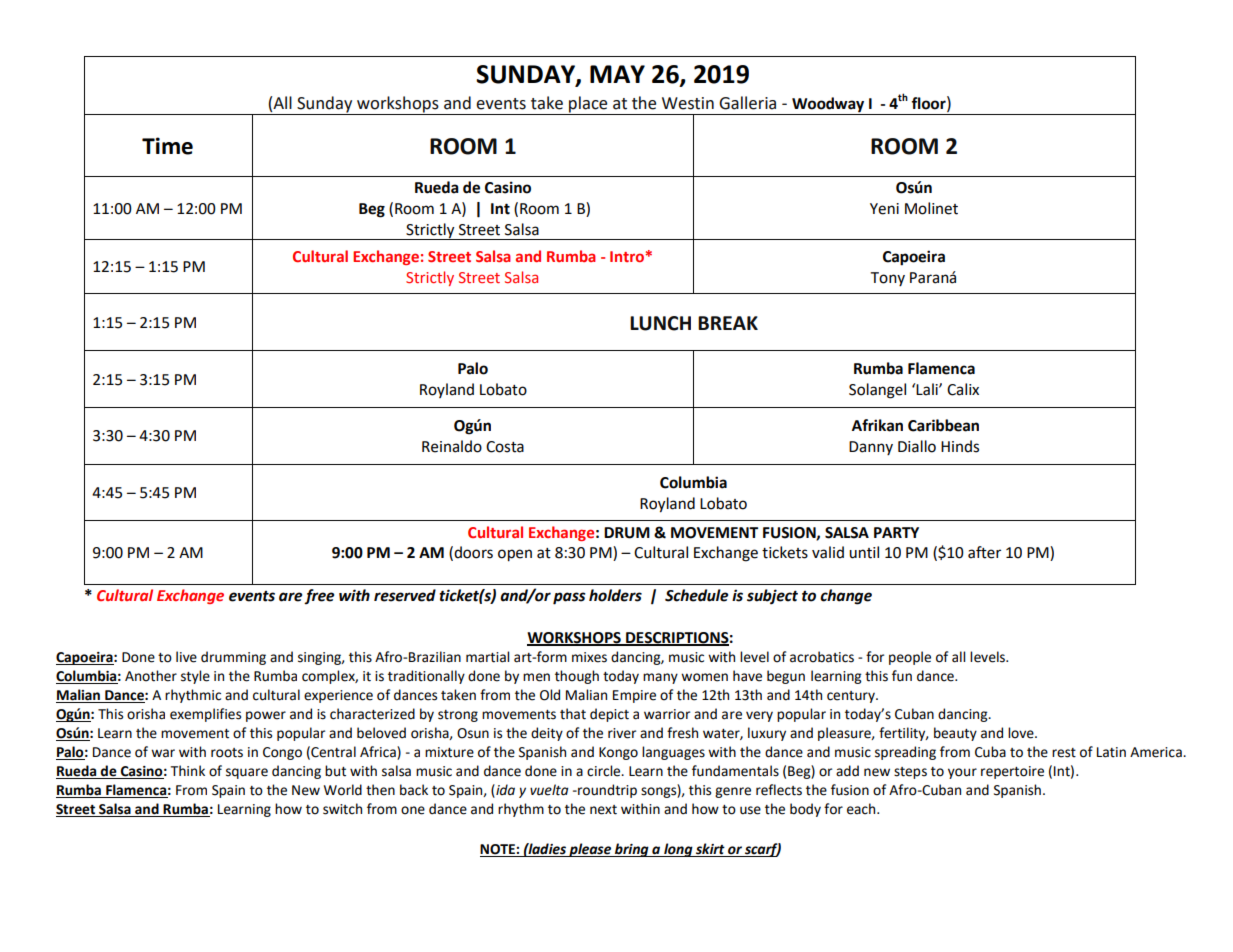 This screenshot has height=952, width=1233. Describe the element at coordinates (910, 658) in the screenshot. I see `people` at that location.
